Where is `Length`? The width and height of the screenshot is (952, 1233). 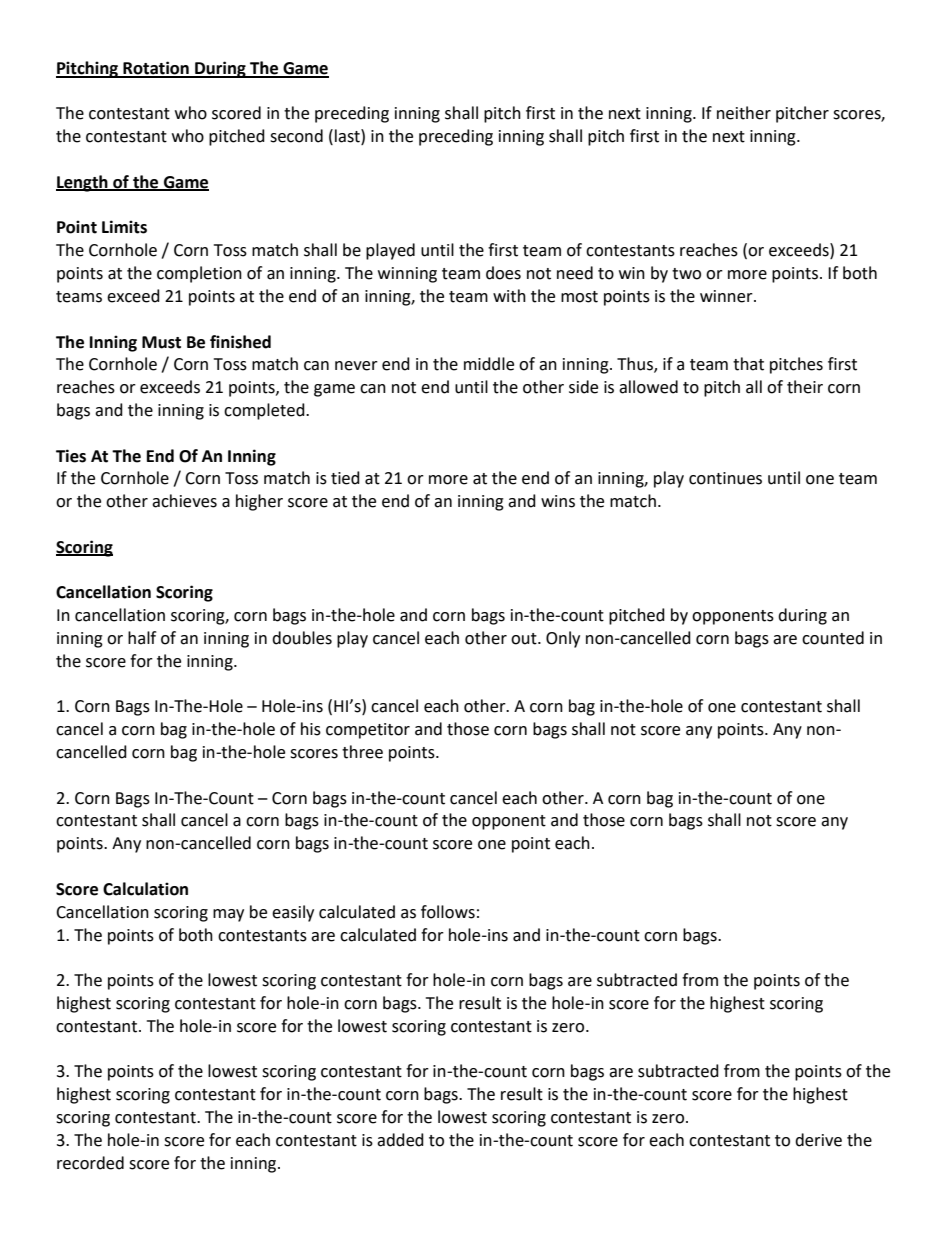 Length is located at coordinates (83, 183).
